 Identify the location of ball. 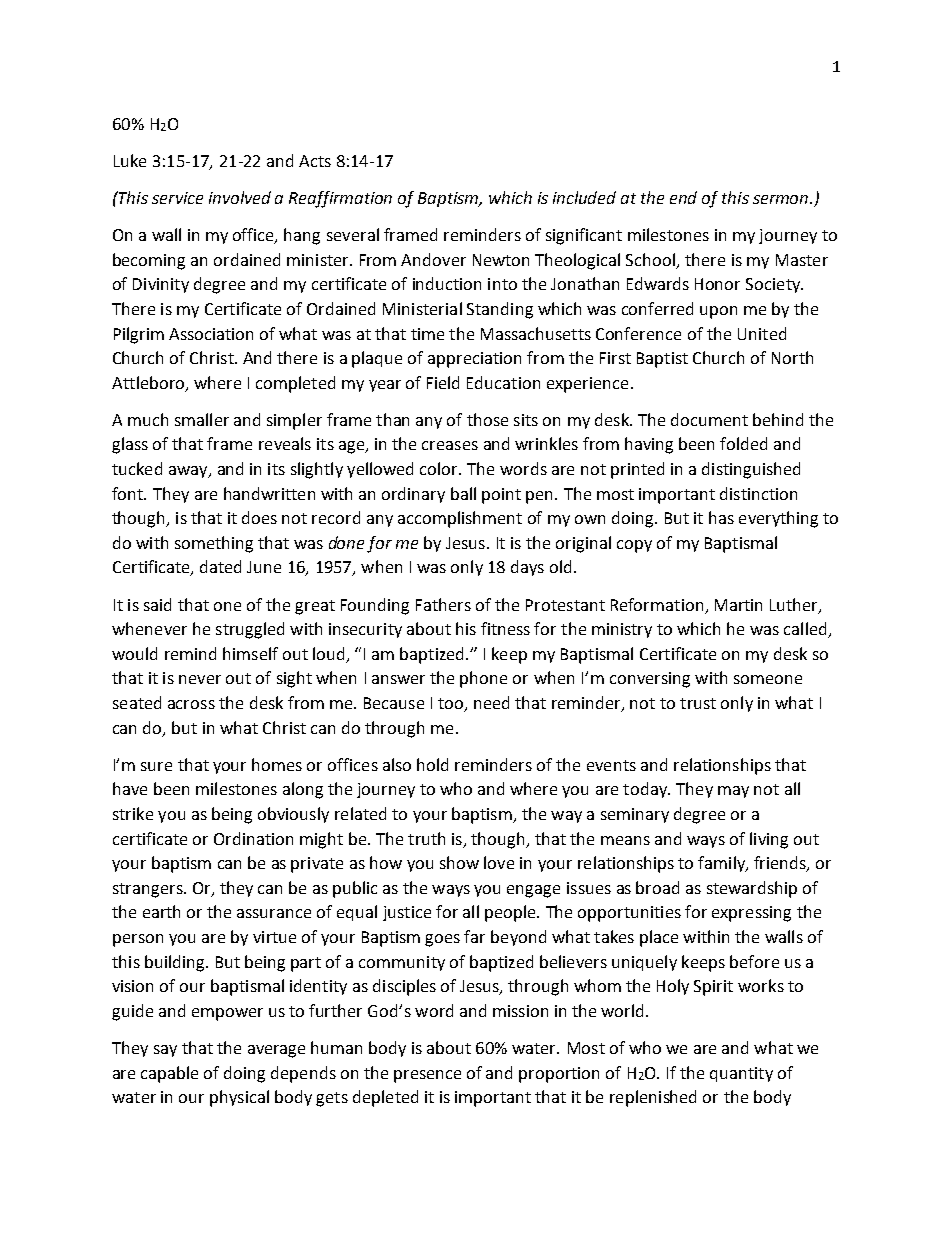
(463, 493).
